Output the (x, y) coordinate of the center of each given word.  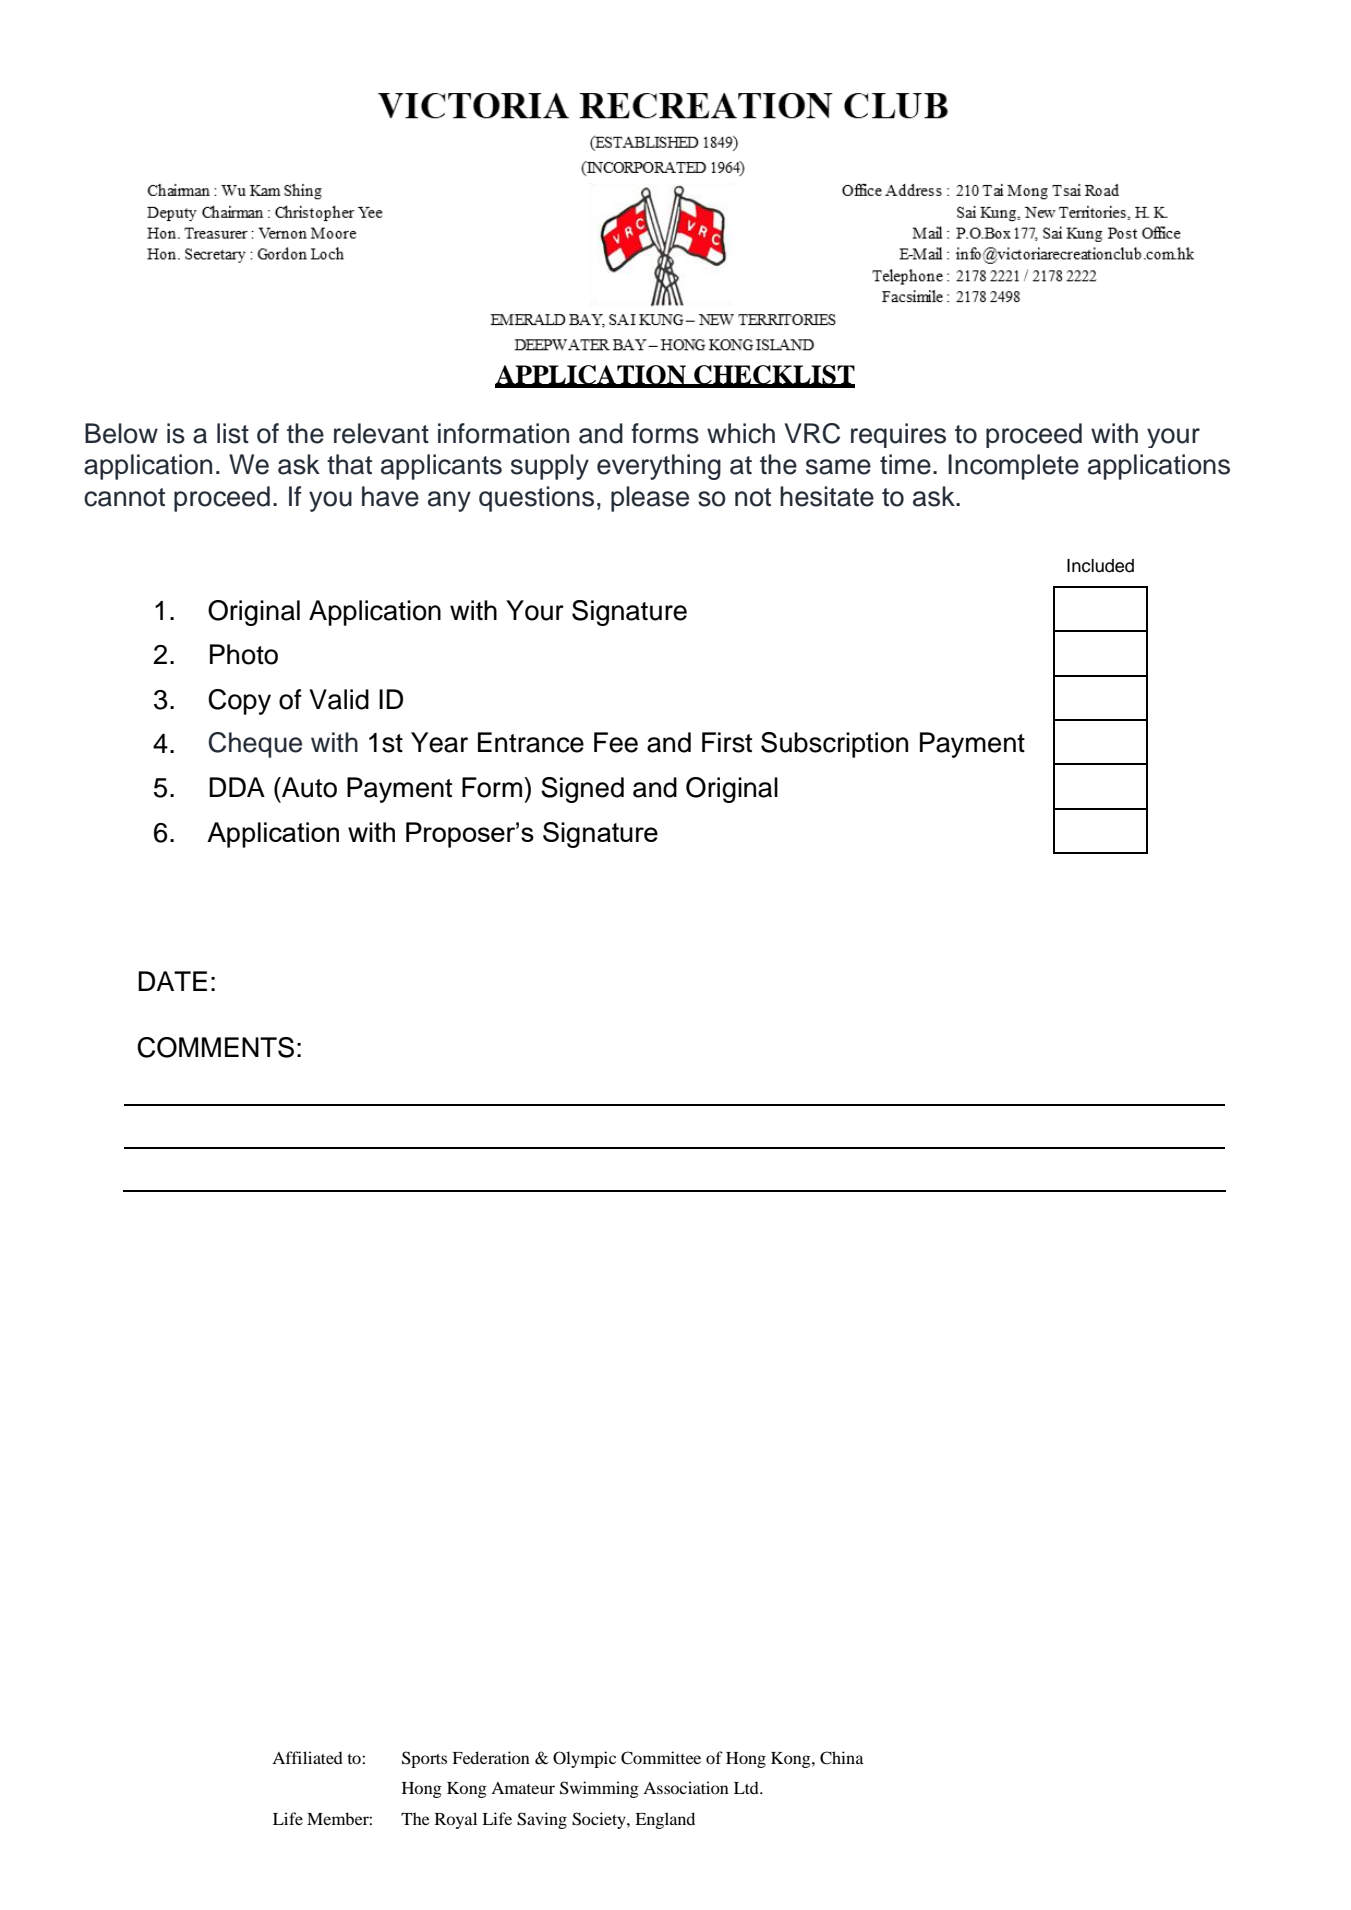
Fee (616, 742)
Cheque (255, 745)
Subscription (834, 745)
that (349, 464)
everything (659, 467)
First (727, 742)
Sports (424, 1759)
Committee (661, 1758)
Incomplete (1013, 467)
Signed (582, 790)
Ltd (747, 1787)
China (842, 1758)
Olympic (584, 1759)
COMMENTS (215, 1047)
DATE (172, 981)
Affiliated (307, 1757)
